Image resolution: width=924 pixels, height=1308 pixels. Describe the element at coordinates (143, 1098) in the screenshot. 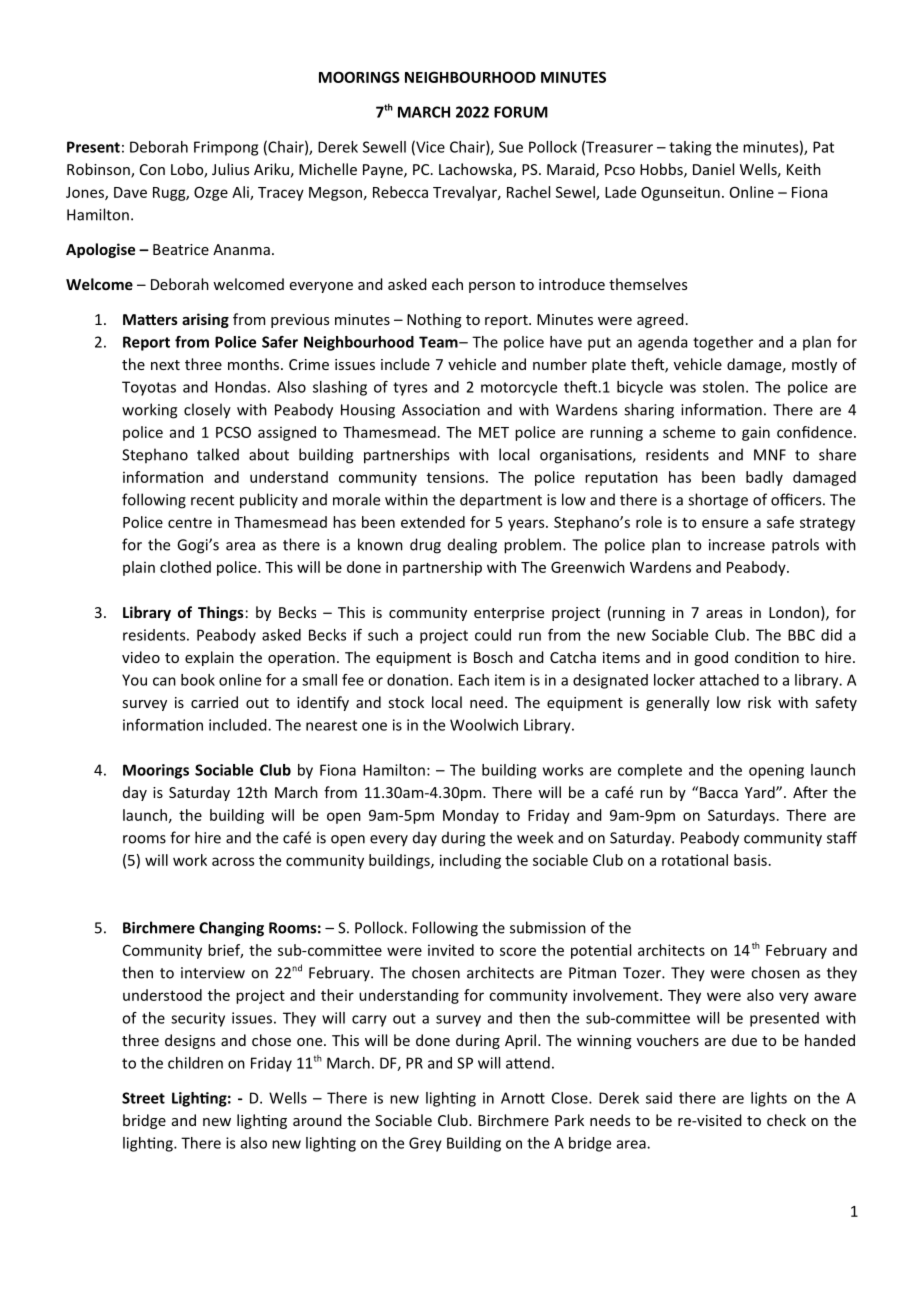

I see `Street` at that location.
